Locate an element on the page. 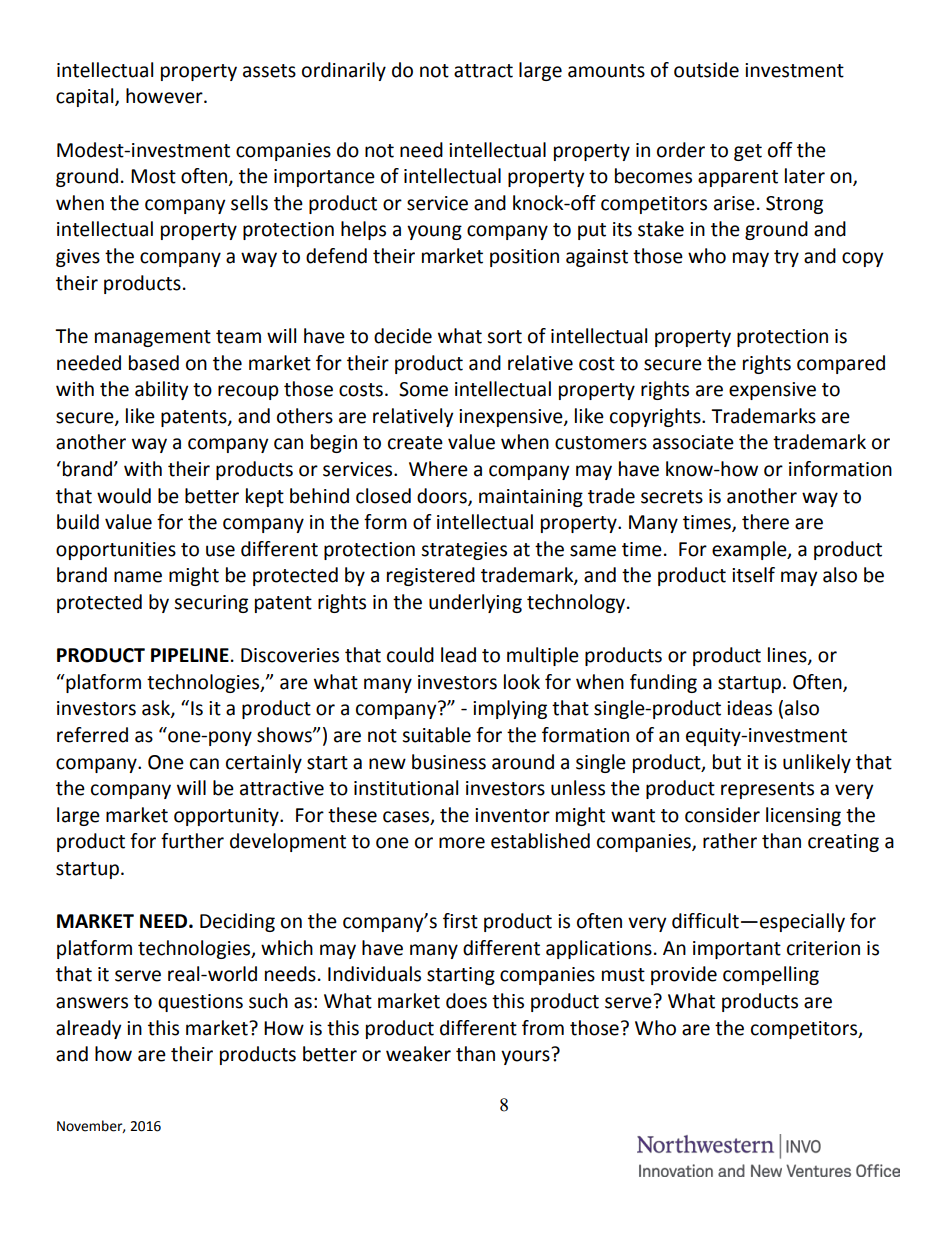  however is located at coordinates (165, 96).
